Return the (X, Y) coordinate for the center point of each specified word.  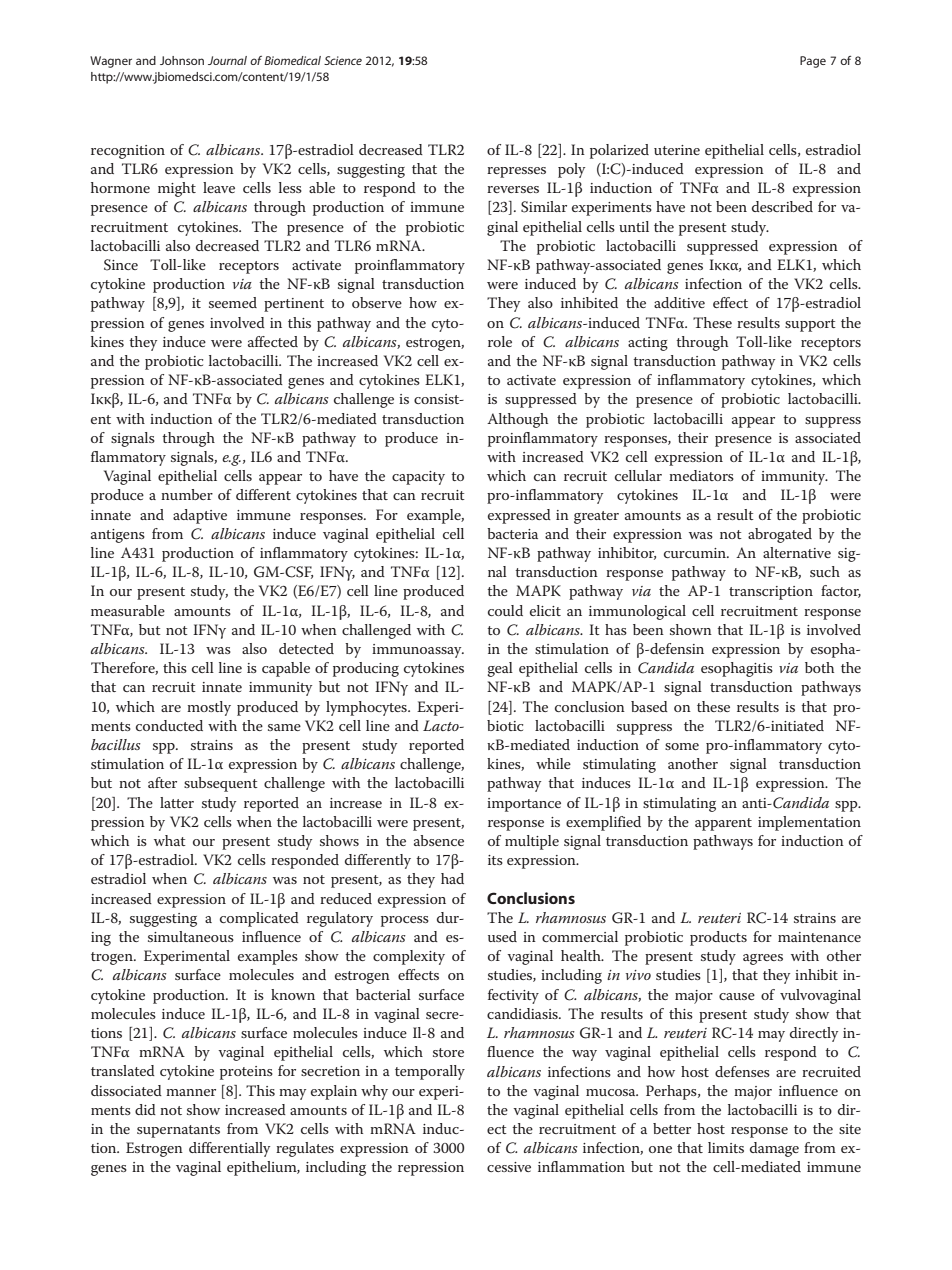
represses (516, 172)
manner (191, 1092)
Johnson (182, 60)
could (505, 610)
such (825, 571)
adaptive (200, 516)
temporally (430, 1072)
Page (813, 62)
